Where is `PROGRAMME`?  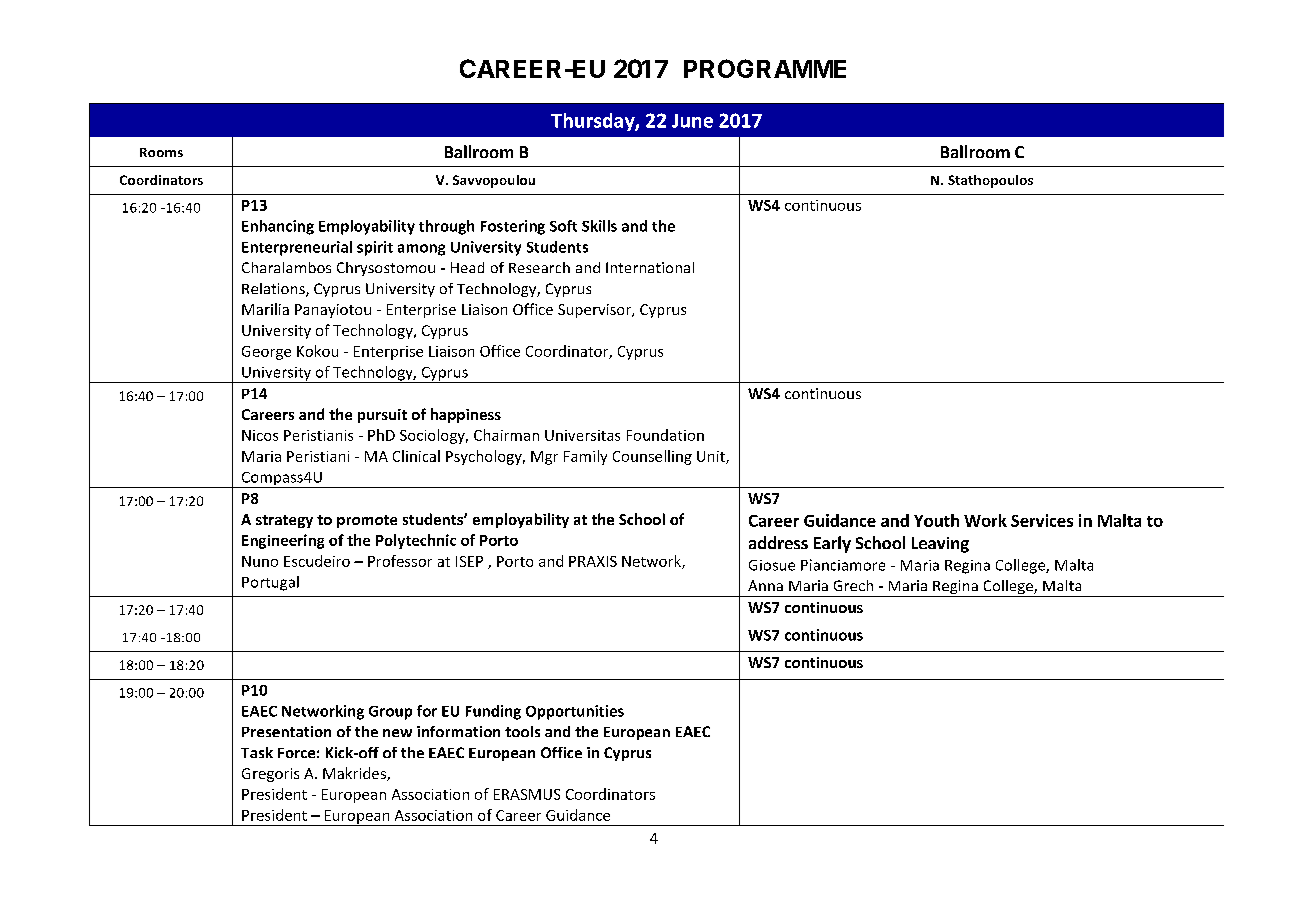
PROGRAMME is located at coordinates (765, 68).
